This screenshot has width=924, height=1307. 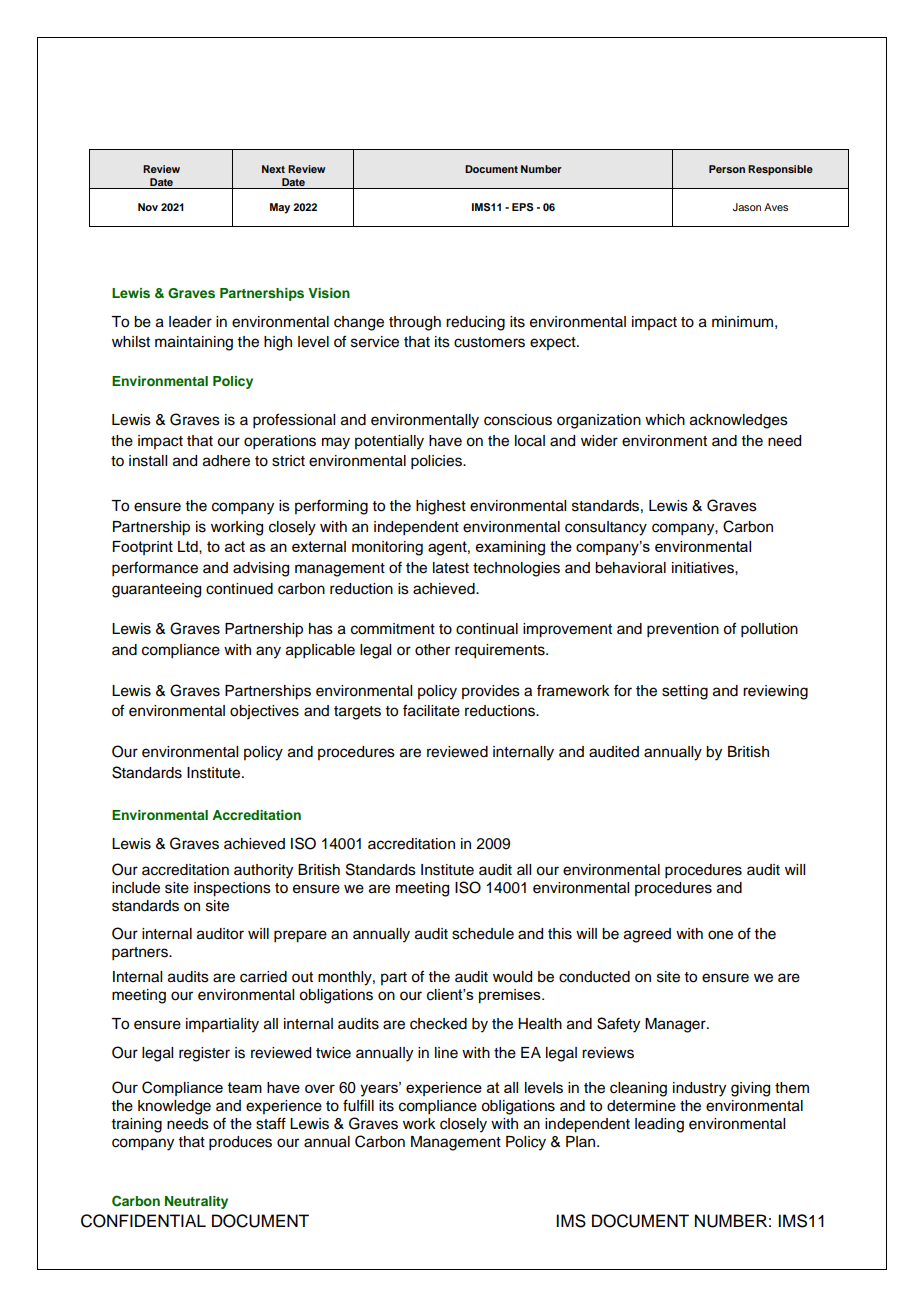 I want to click on Jason, so click(x=747, y=207).
